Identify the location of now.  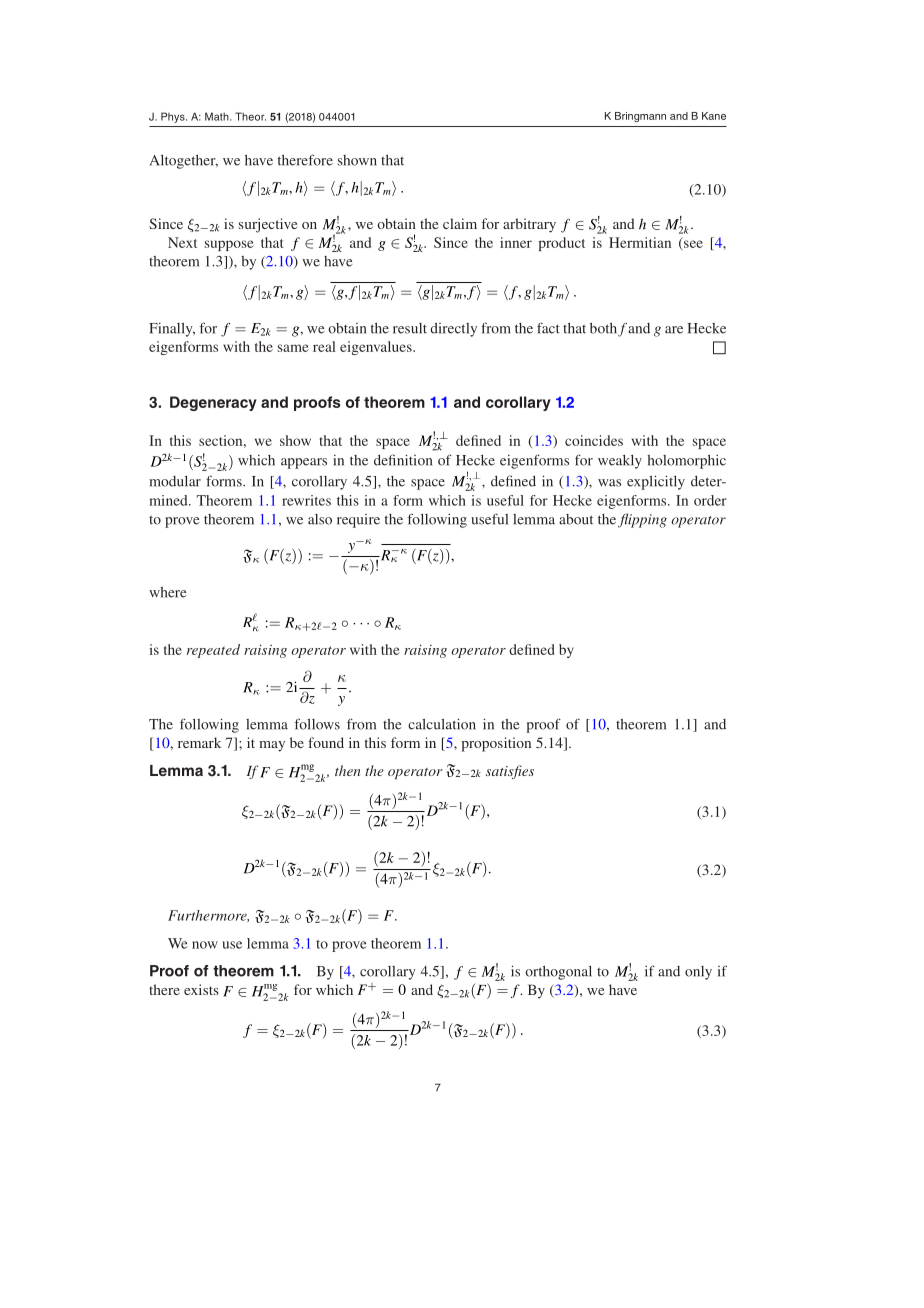
(205, 945).
